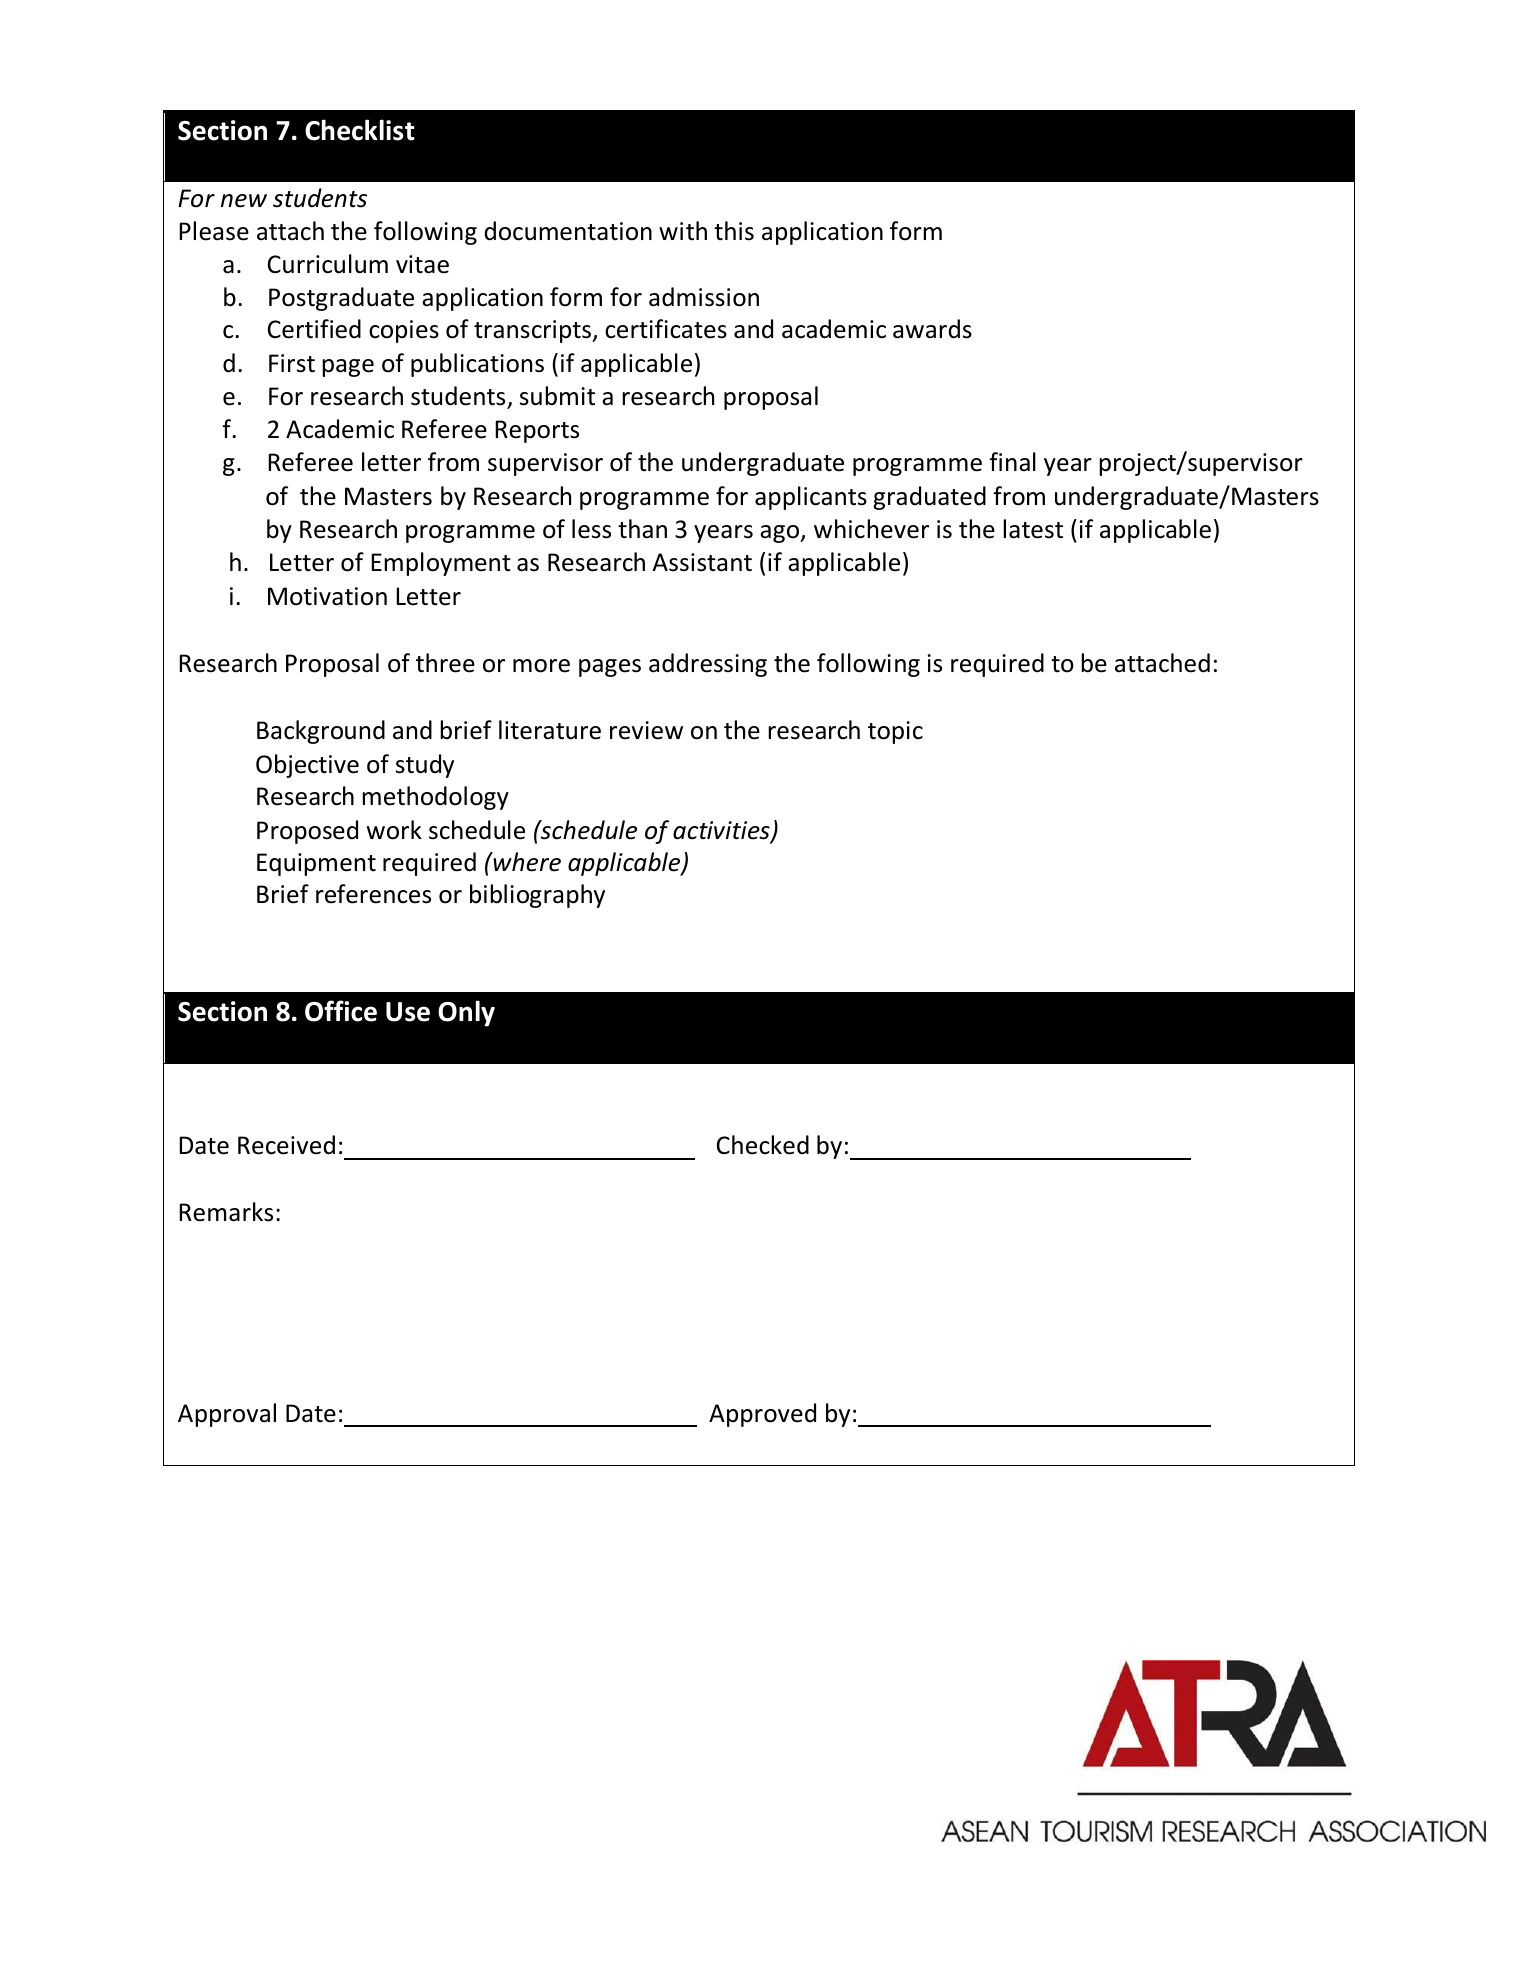  I want to click on awards, so click(932, 329).
